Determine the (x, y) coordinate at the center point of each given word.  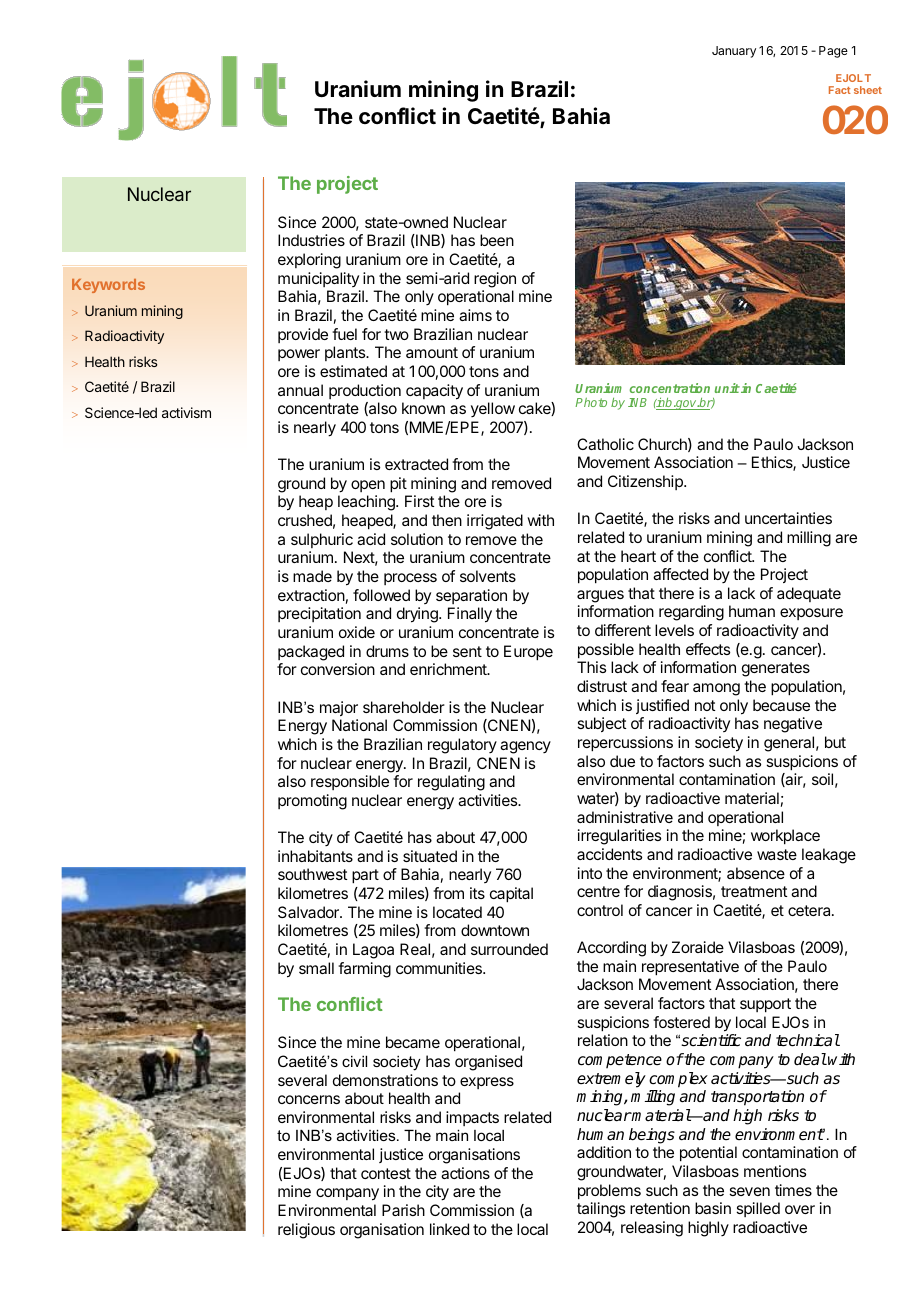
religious (306, 1231)
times (793, 1190)
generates (776, 669)
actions (465, 1173)
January (734, 52)
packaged (311, 653)
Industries (311, 240)
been (497, 240)
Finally (470, 615)
